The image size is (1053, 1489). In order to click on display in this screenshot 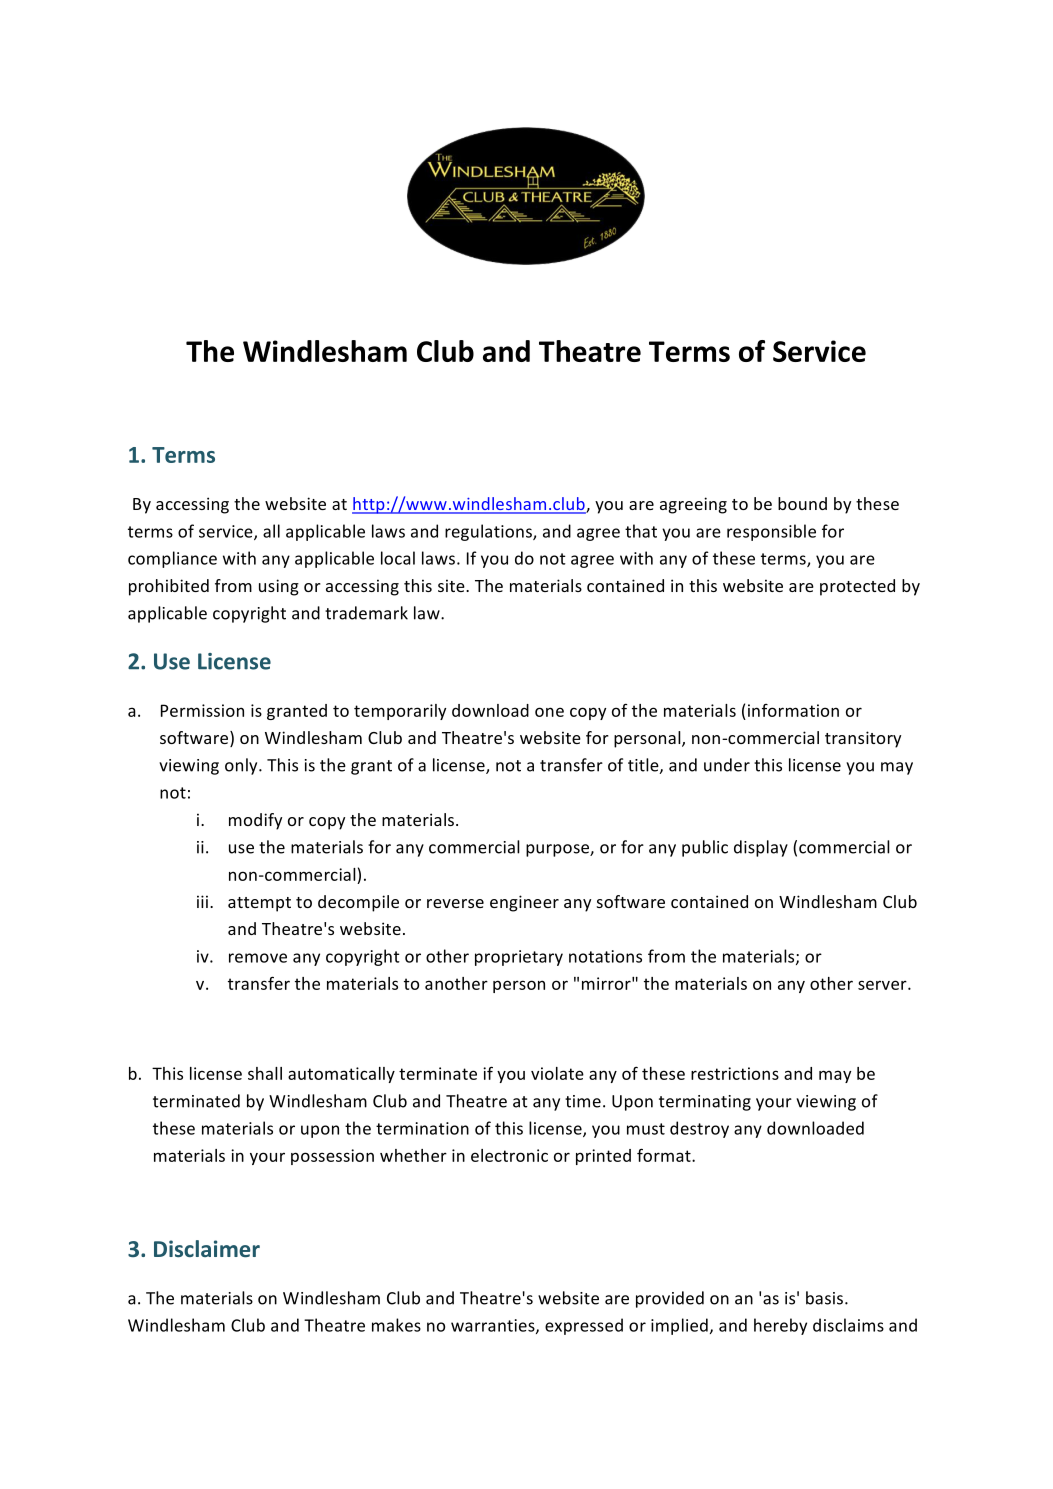, I will do `click(761, 848)`.
